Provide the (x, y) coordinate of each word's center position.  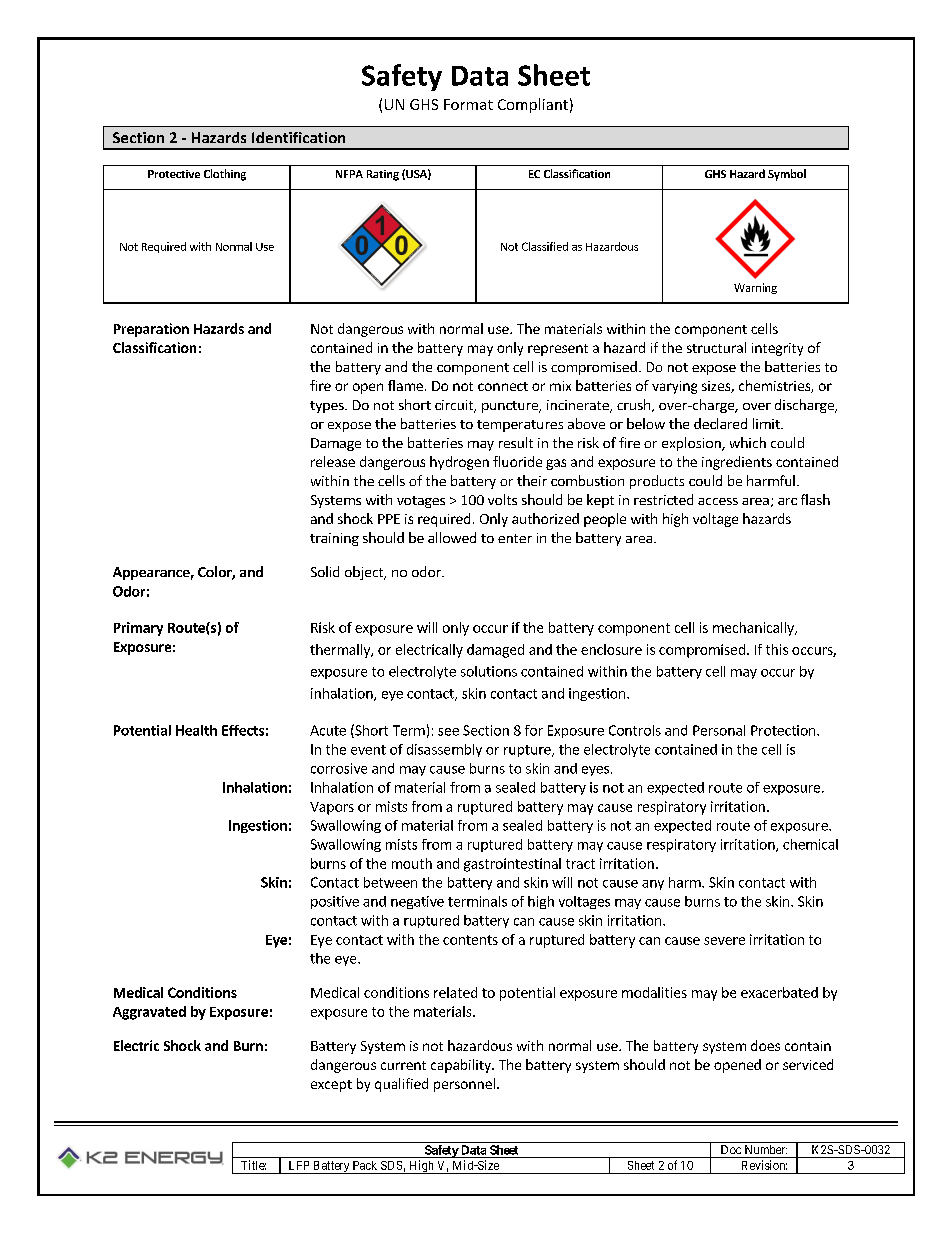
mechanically (754, 629)
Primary (138, 629)
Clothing (225, 175)
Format (468, 104)
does (765, 1045)
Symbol (787, 175)
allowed (452, 537)
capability (462, 1066)
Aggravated (149, 1013)
